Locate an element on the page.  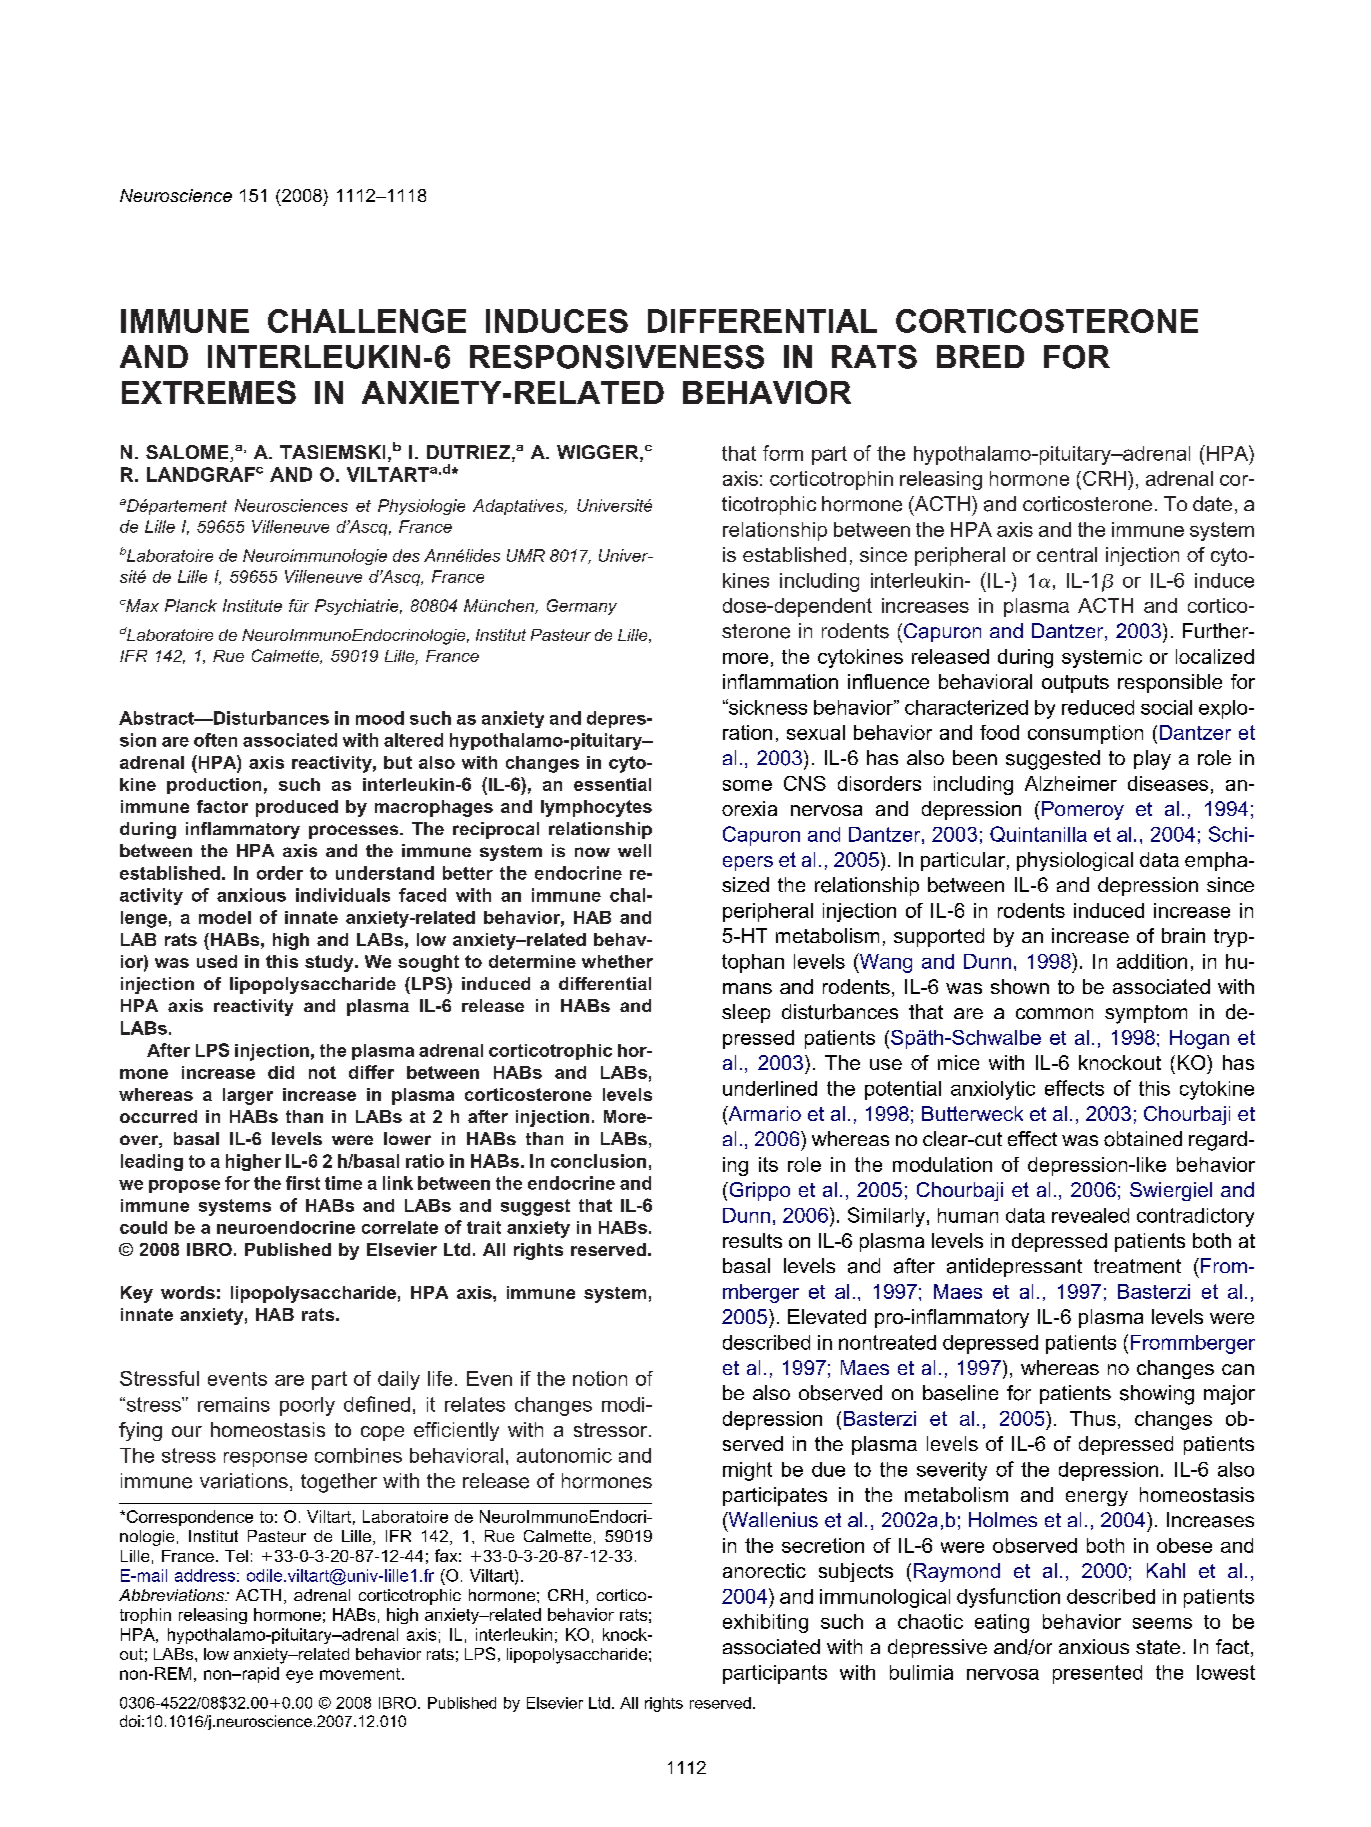
state is located at coordinates (1158, 1647).
